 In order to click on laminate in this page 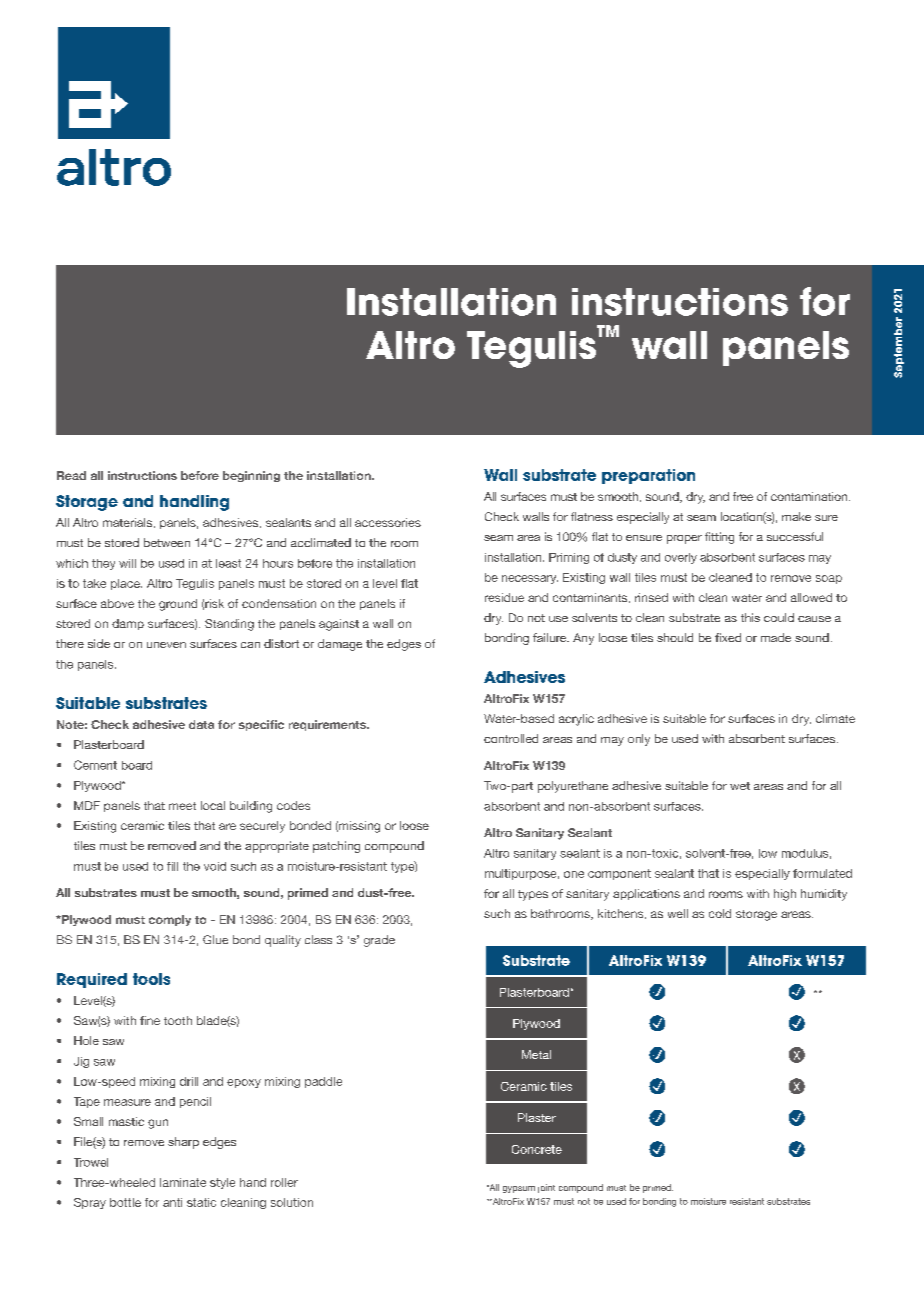, I will do `click(183, 1182)`.
